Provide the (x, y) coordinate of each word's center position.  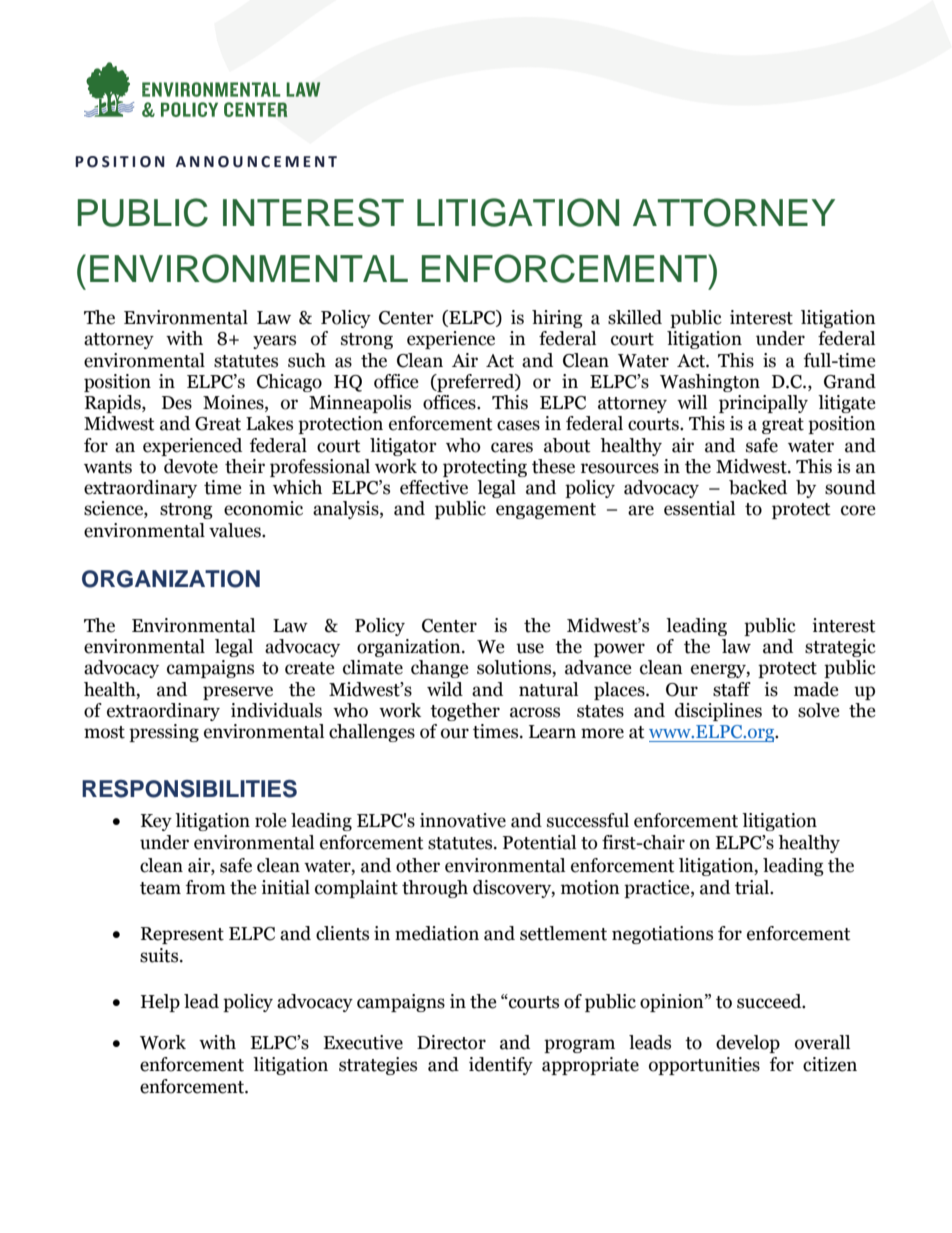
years (274, 342)
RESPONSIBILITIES (189, 789)
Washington (710, 383)
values (236, 530)
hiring (557, 319)
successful (588, 820)
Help (160, 1003)
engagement (546, 511)
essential (699, 508)
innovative (463, 820)
